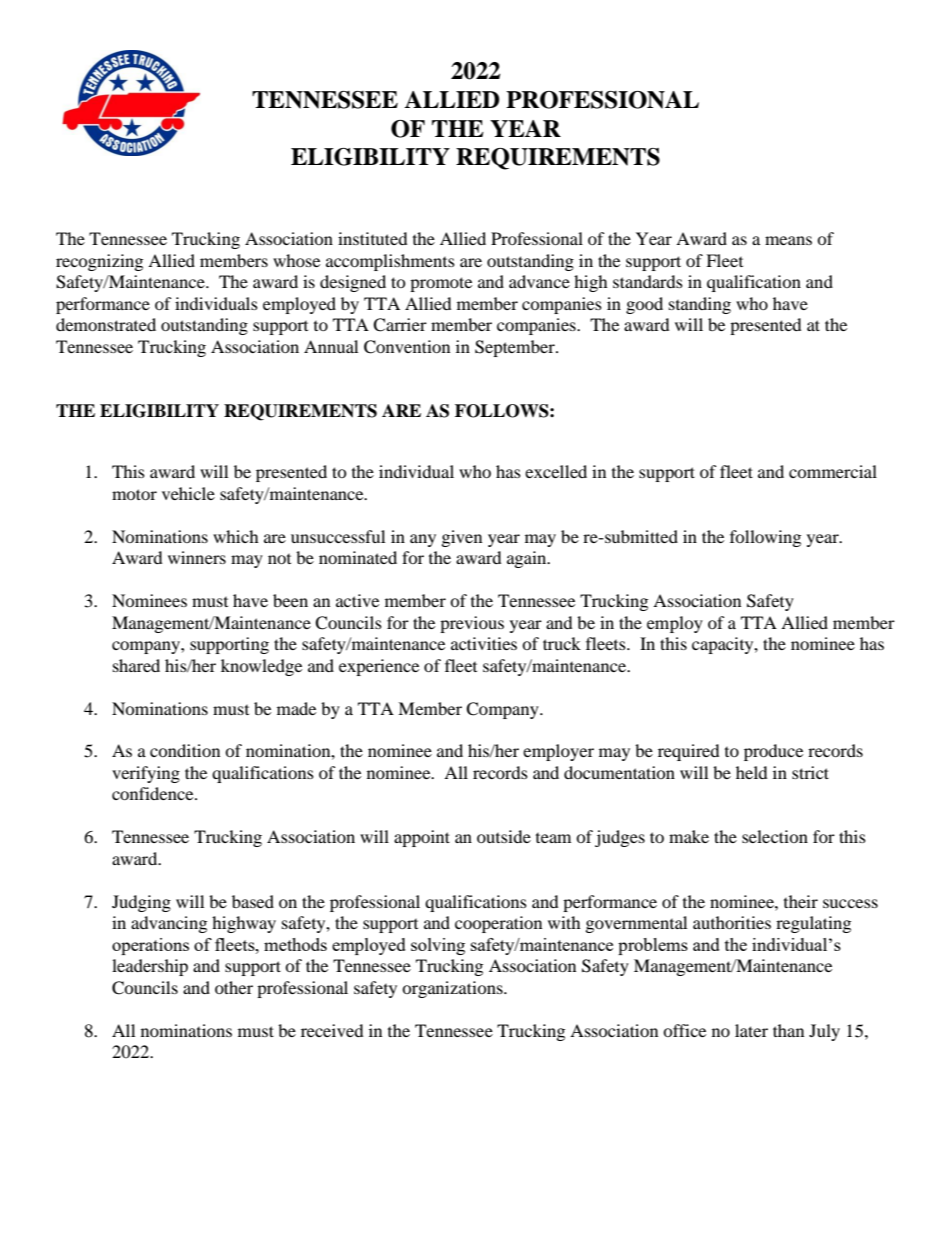 The width and height of the image is (952, 1233). Describe the element at coordinates (99, 262) in the image. I see `recognizing` at that location.
